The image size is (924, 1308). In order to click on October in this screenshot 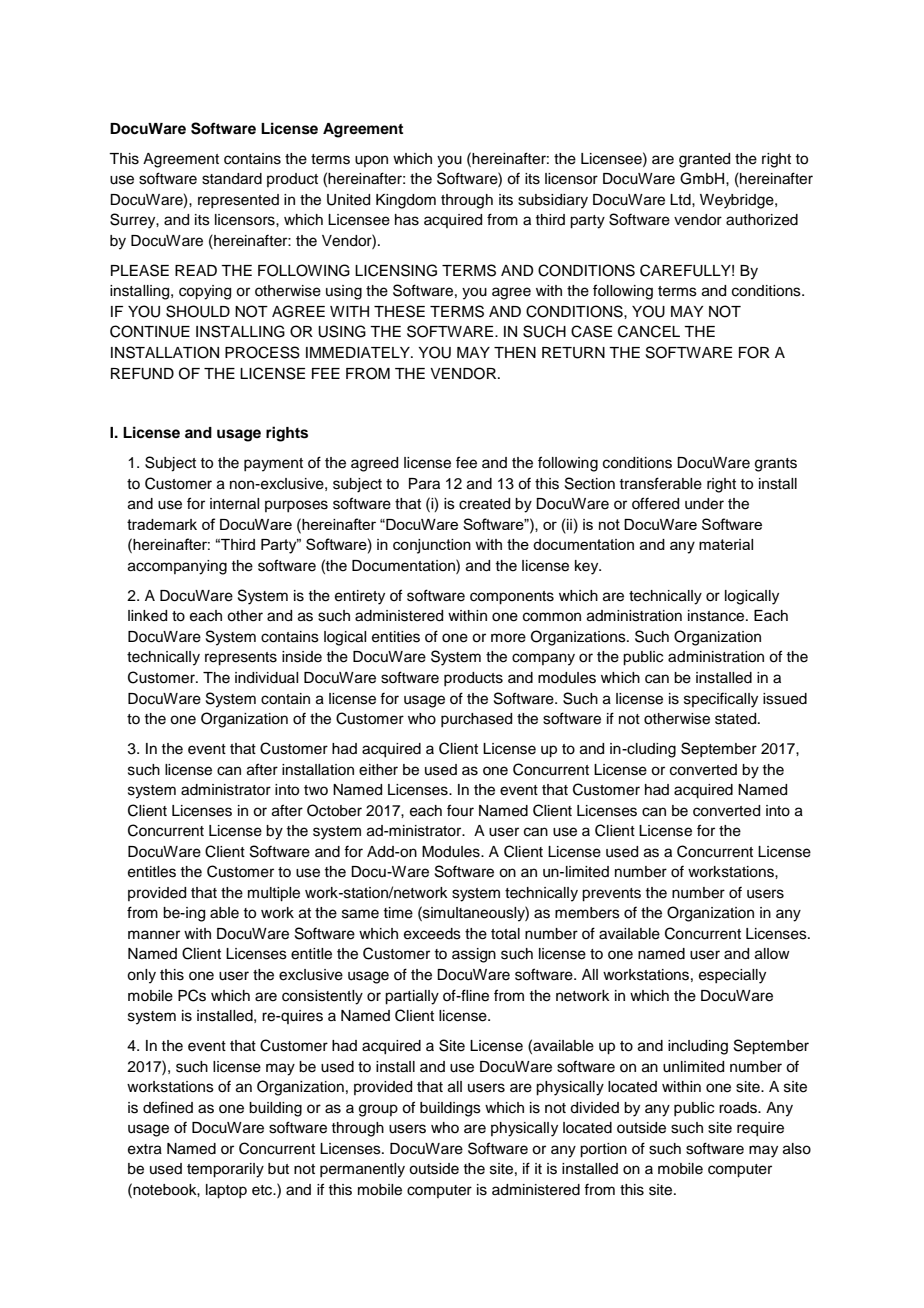, I will do `click(334, 810)`.
